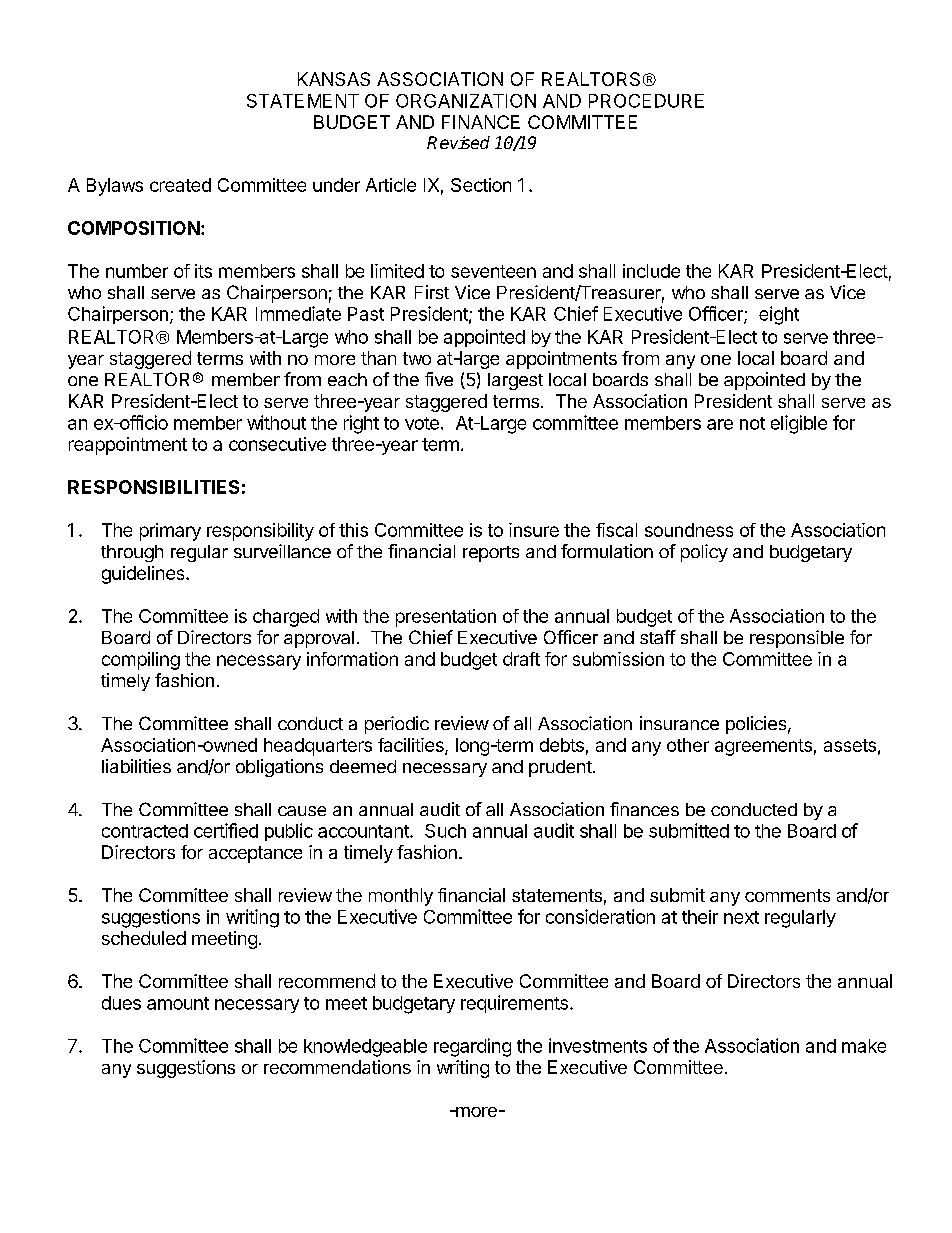  Describe the element at coordinates (646, 101) in the screenshot. I see `PROCEDURE` at that location.
